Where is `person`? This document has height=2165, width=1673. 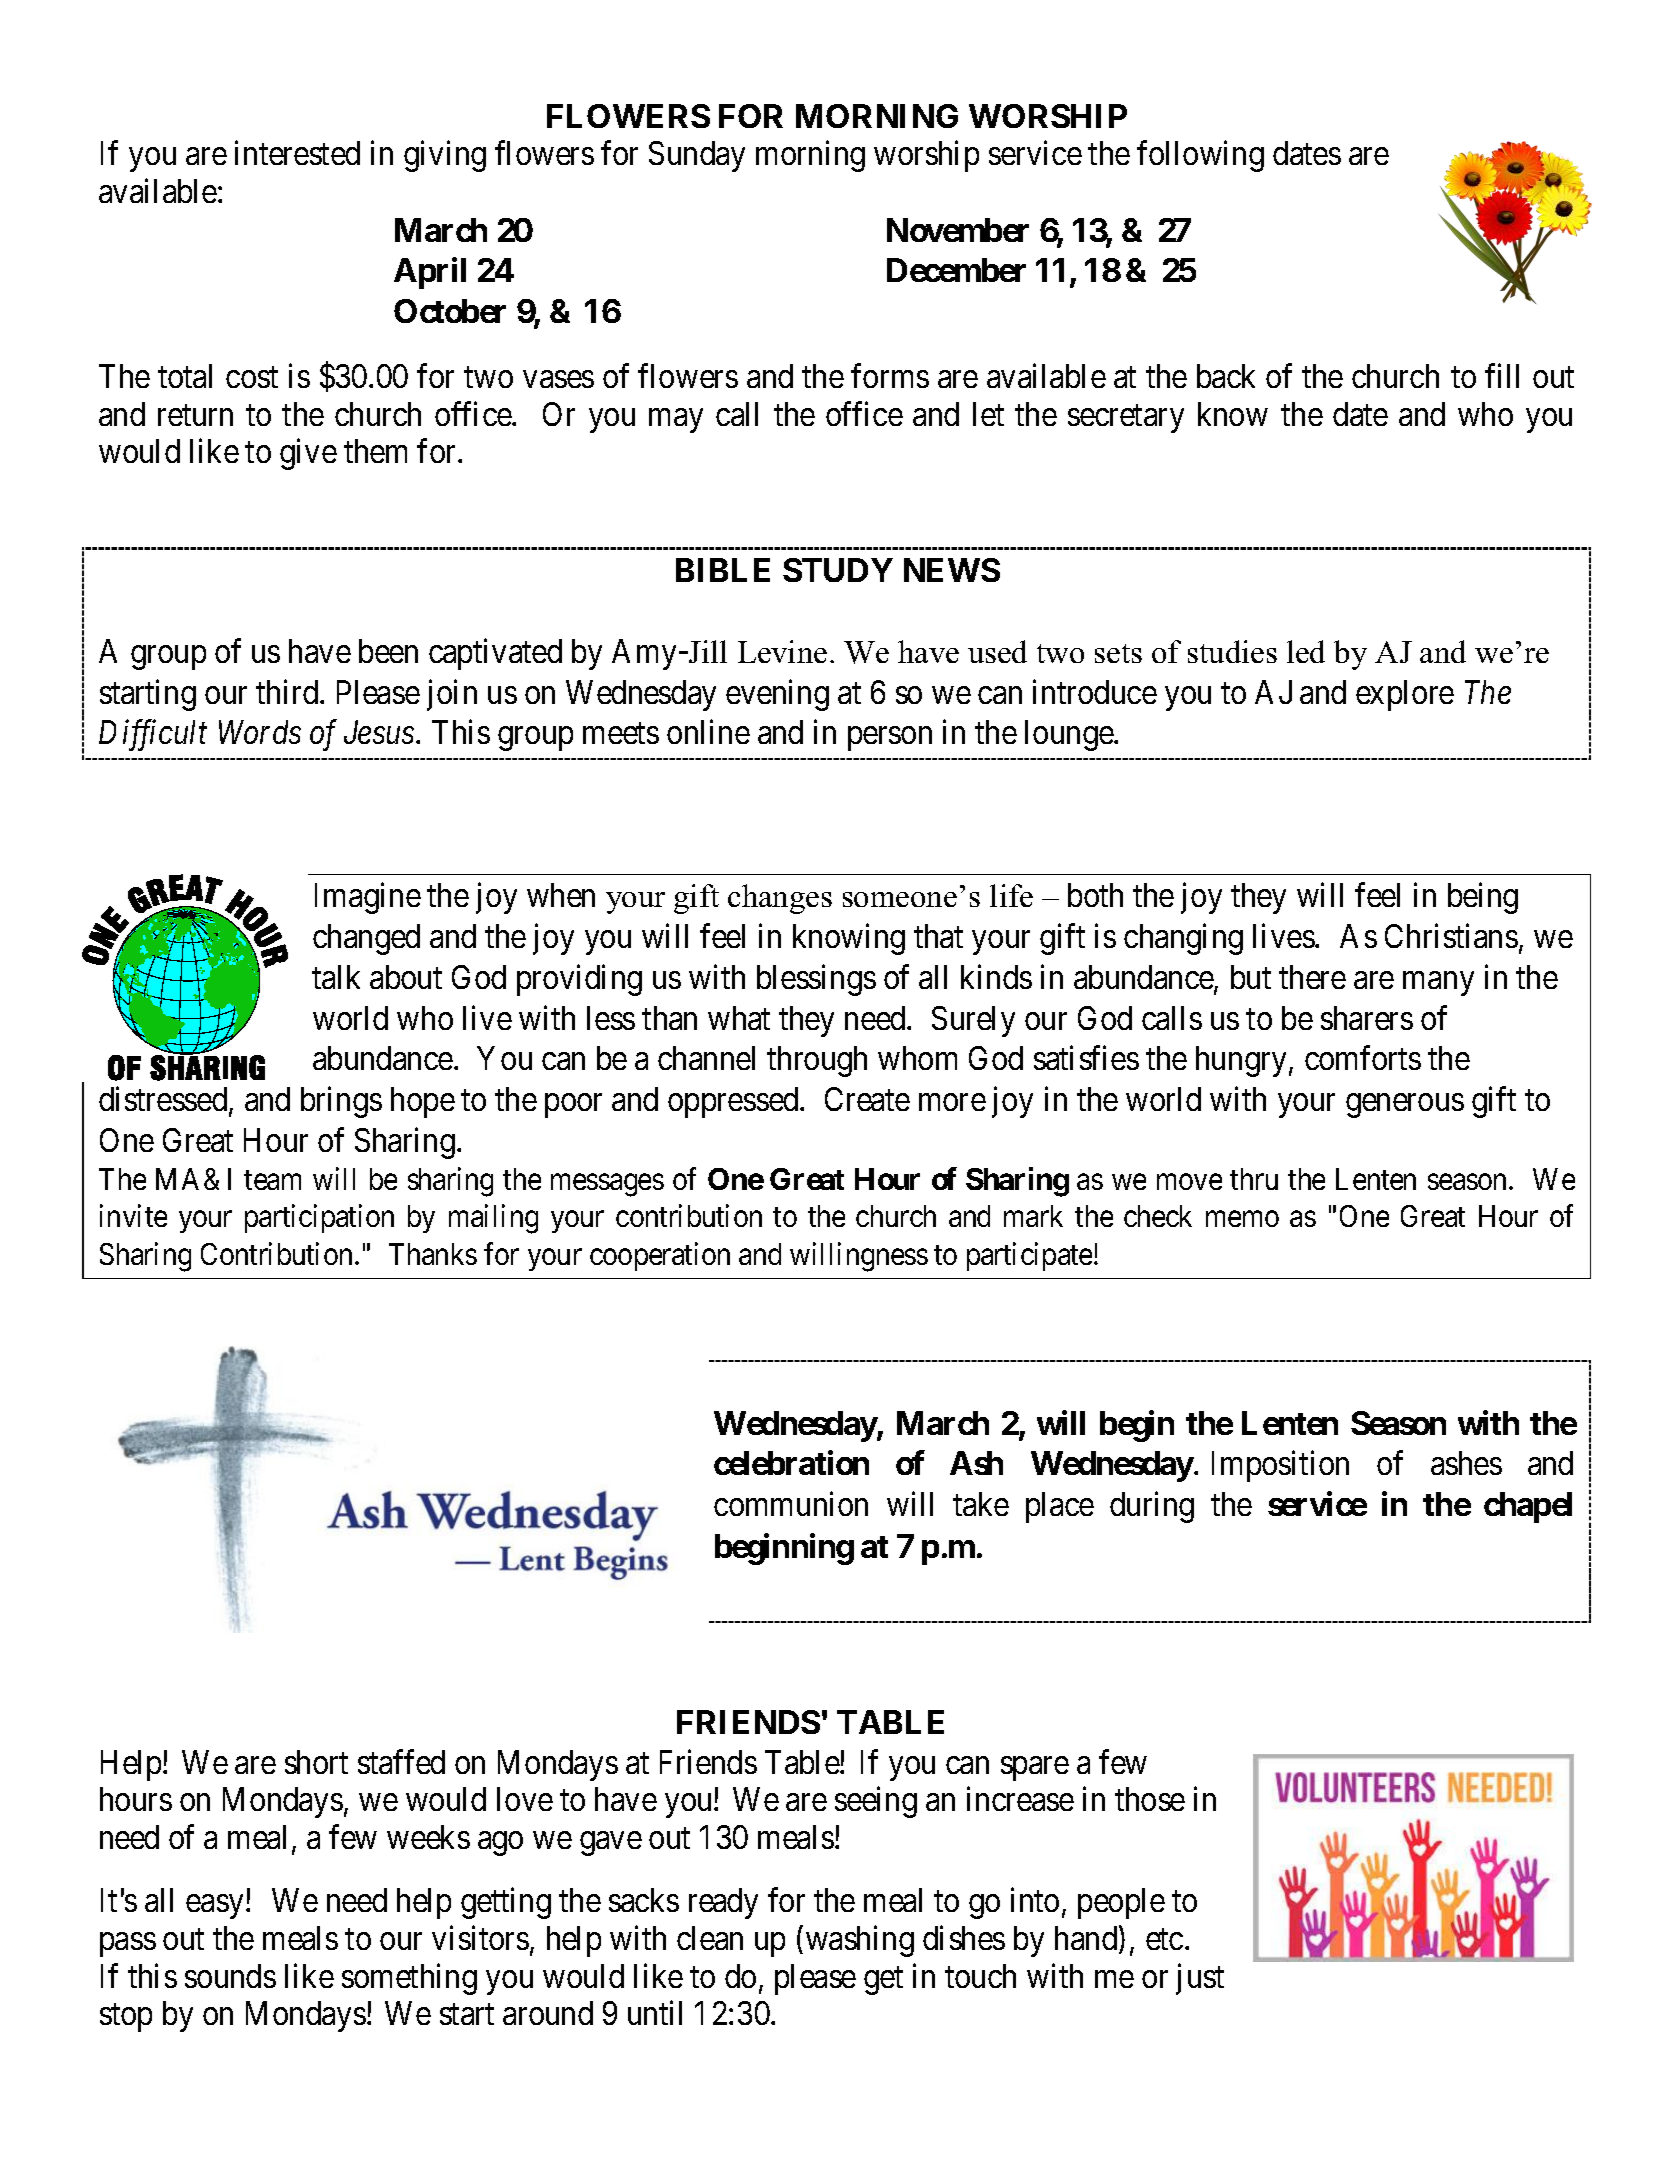 person is located at coordinates (890, 739).
